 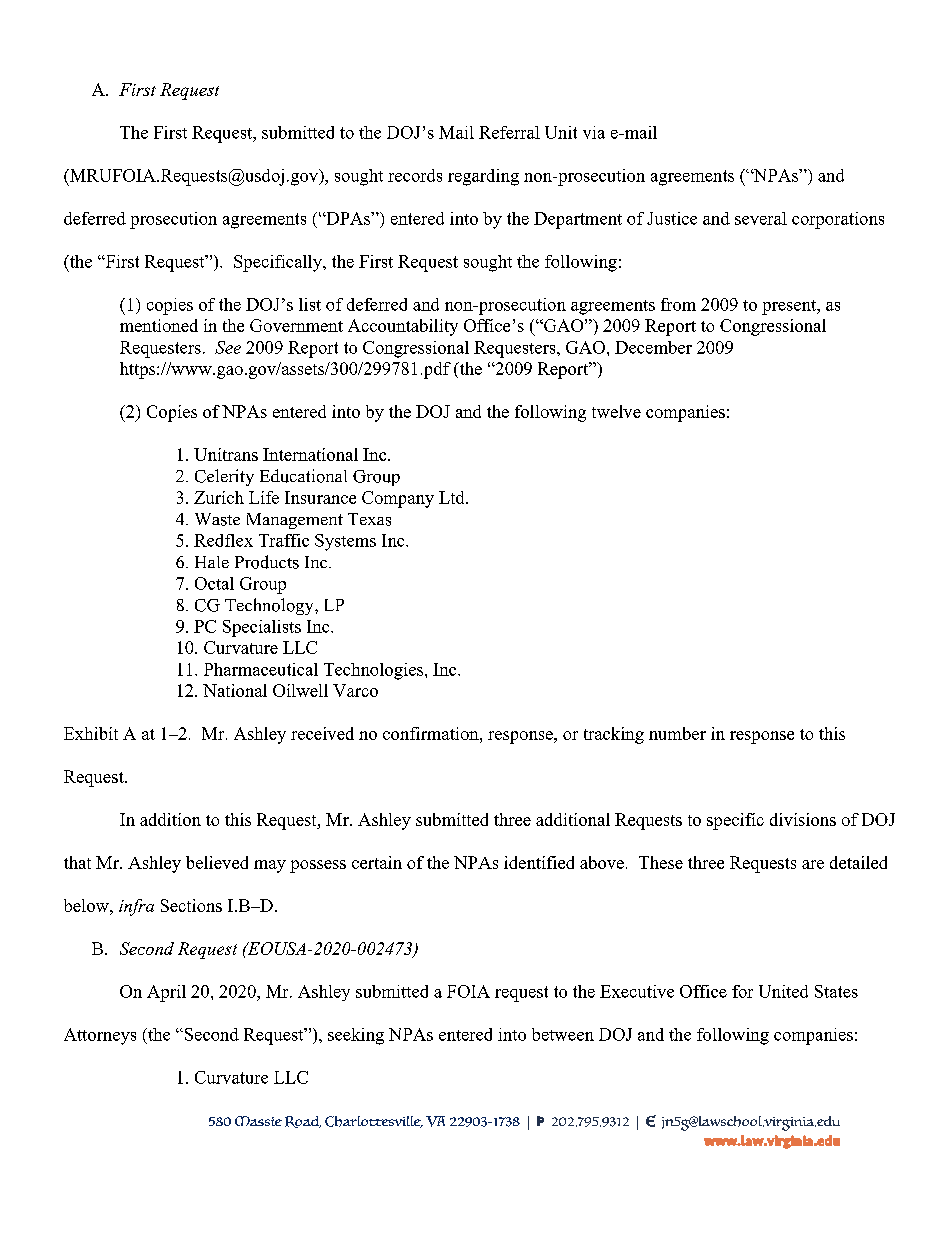 What do you see at coordinates (761, 218) in the page?
I see `several` at bounding box center [761, 218].
